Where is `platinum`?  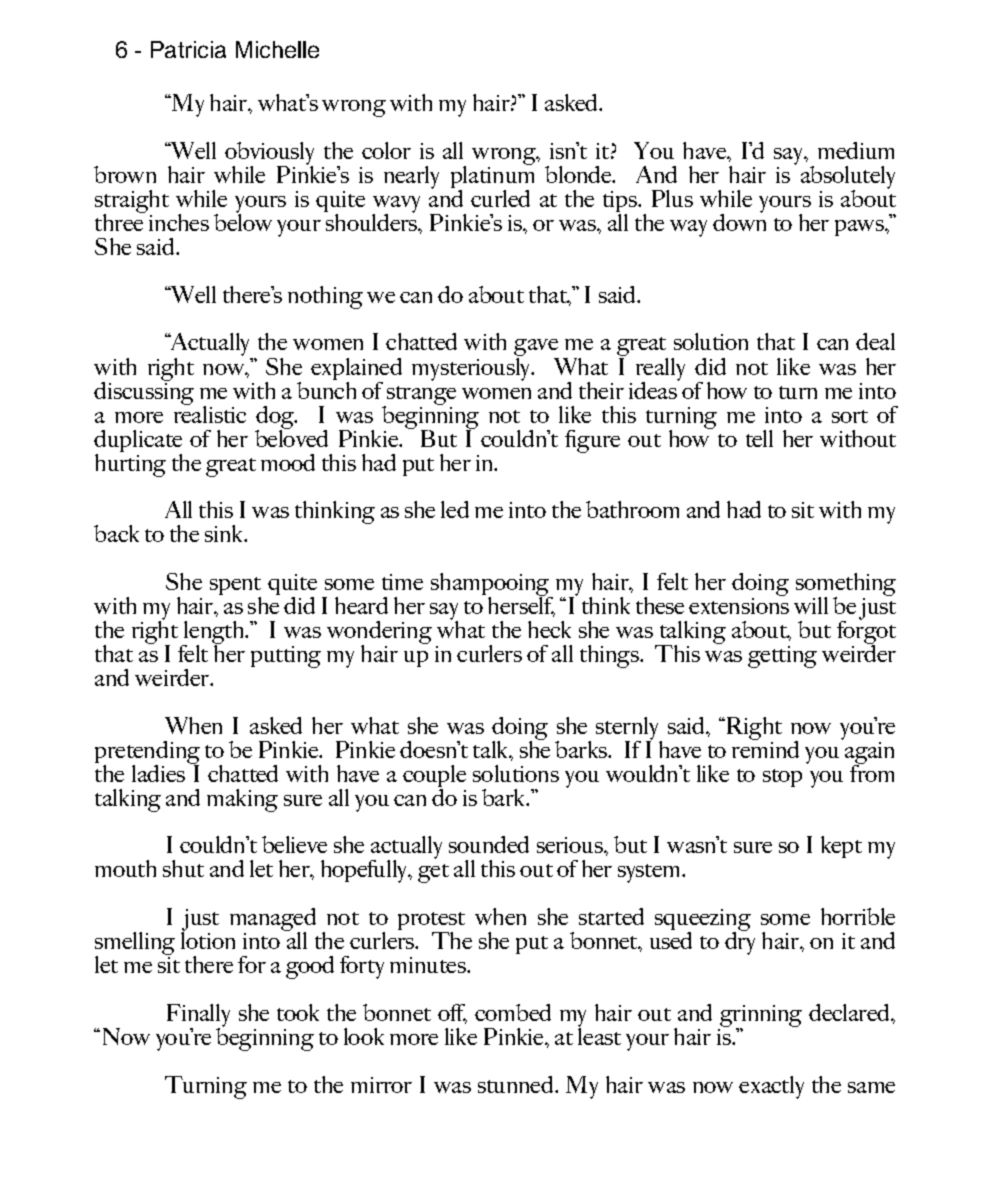
platinum is located at coordinates (492, 177).
